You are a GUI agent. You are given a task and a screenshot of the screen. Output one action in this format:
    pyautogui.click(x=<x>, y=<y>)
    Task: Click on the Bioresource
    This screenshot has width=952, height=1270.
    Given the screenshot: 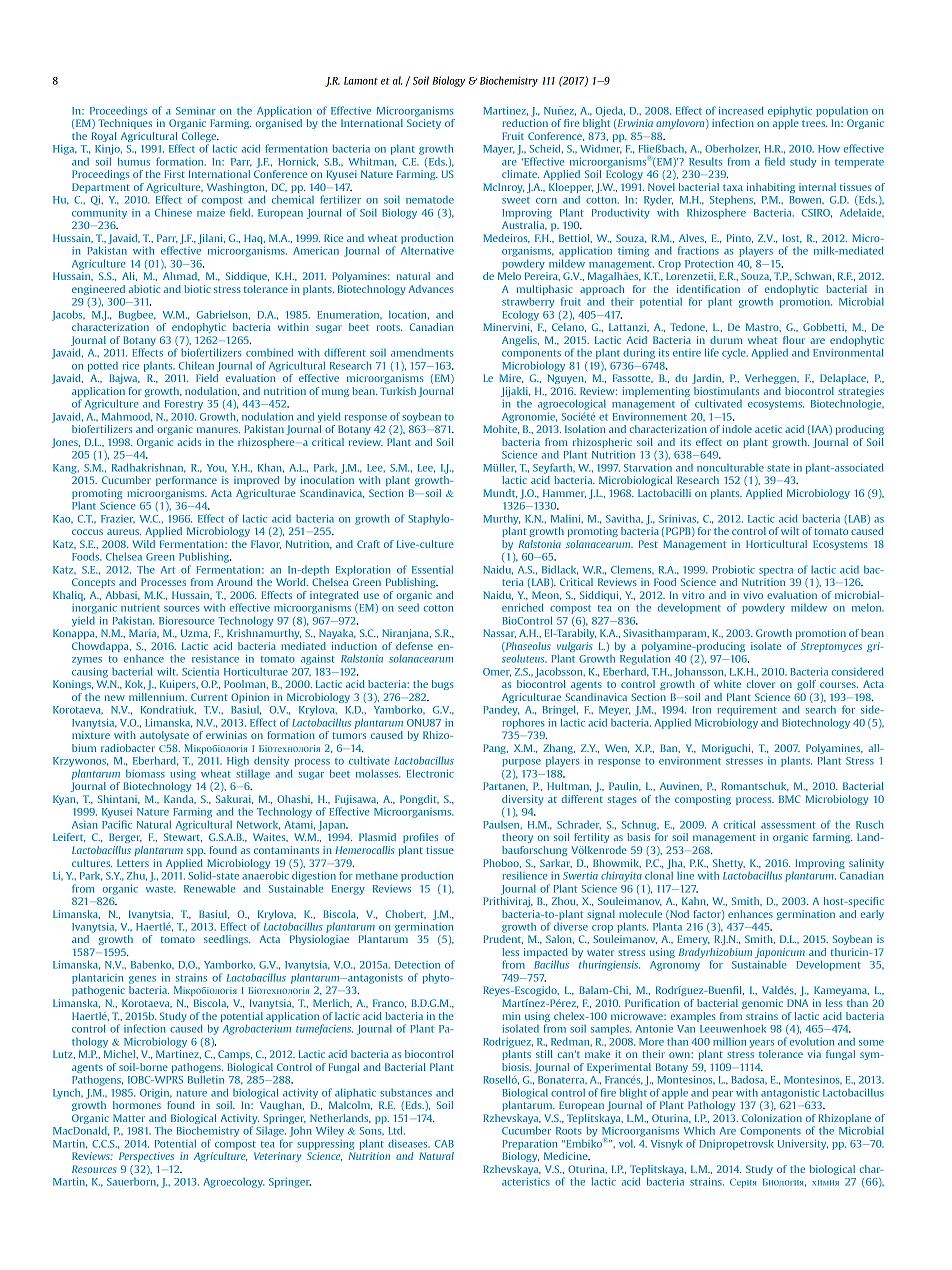 What is the action you would take?
    pyautogui.click(x=187, y=621)
